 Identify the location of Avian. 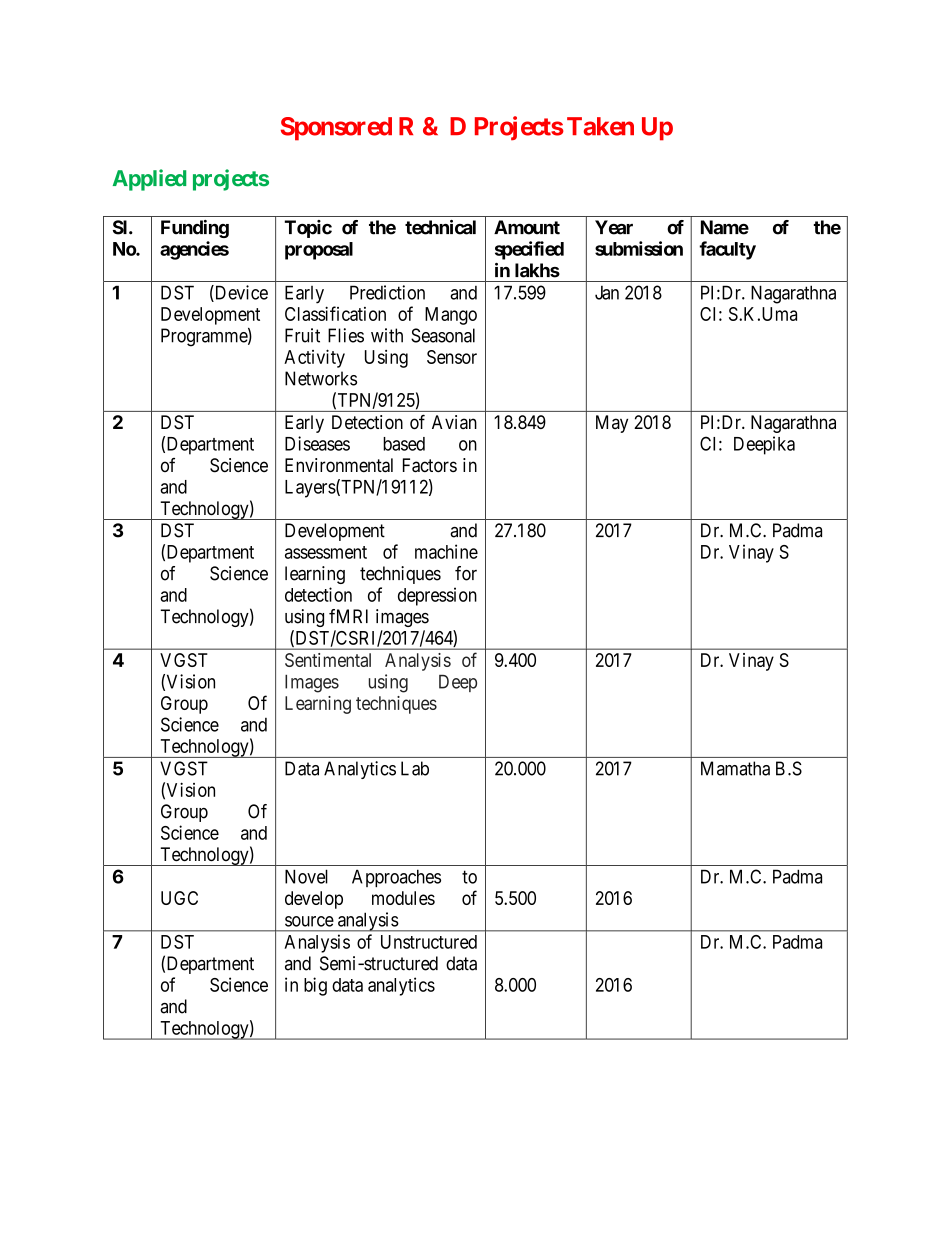
(454, 422).
